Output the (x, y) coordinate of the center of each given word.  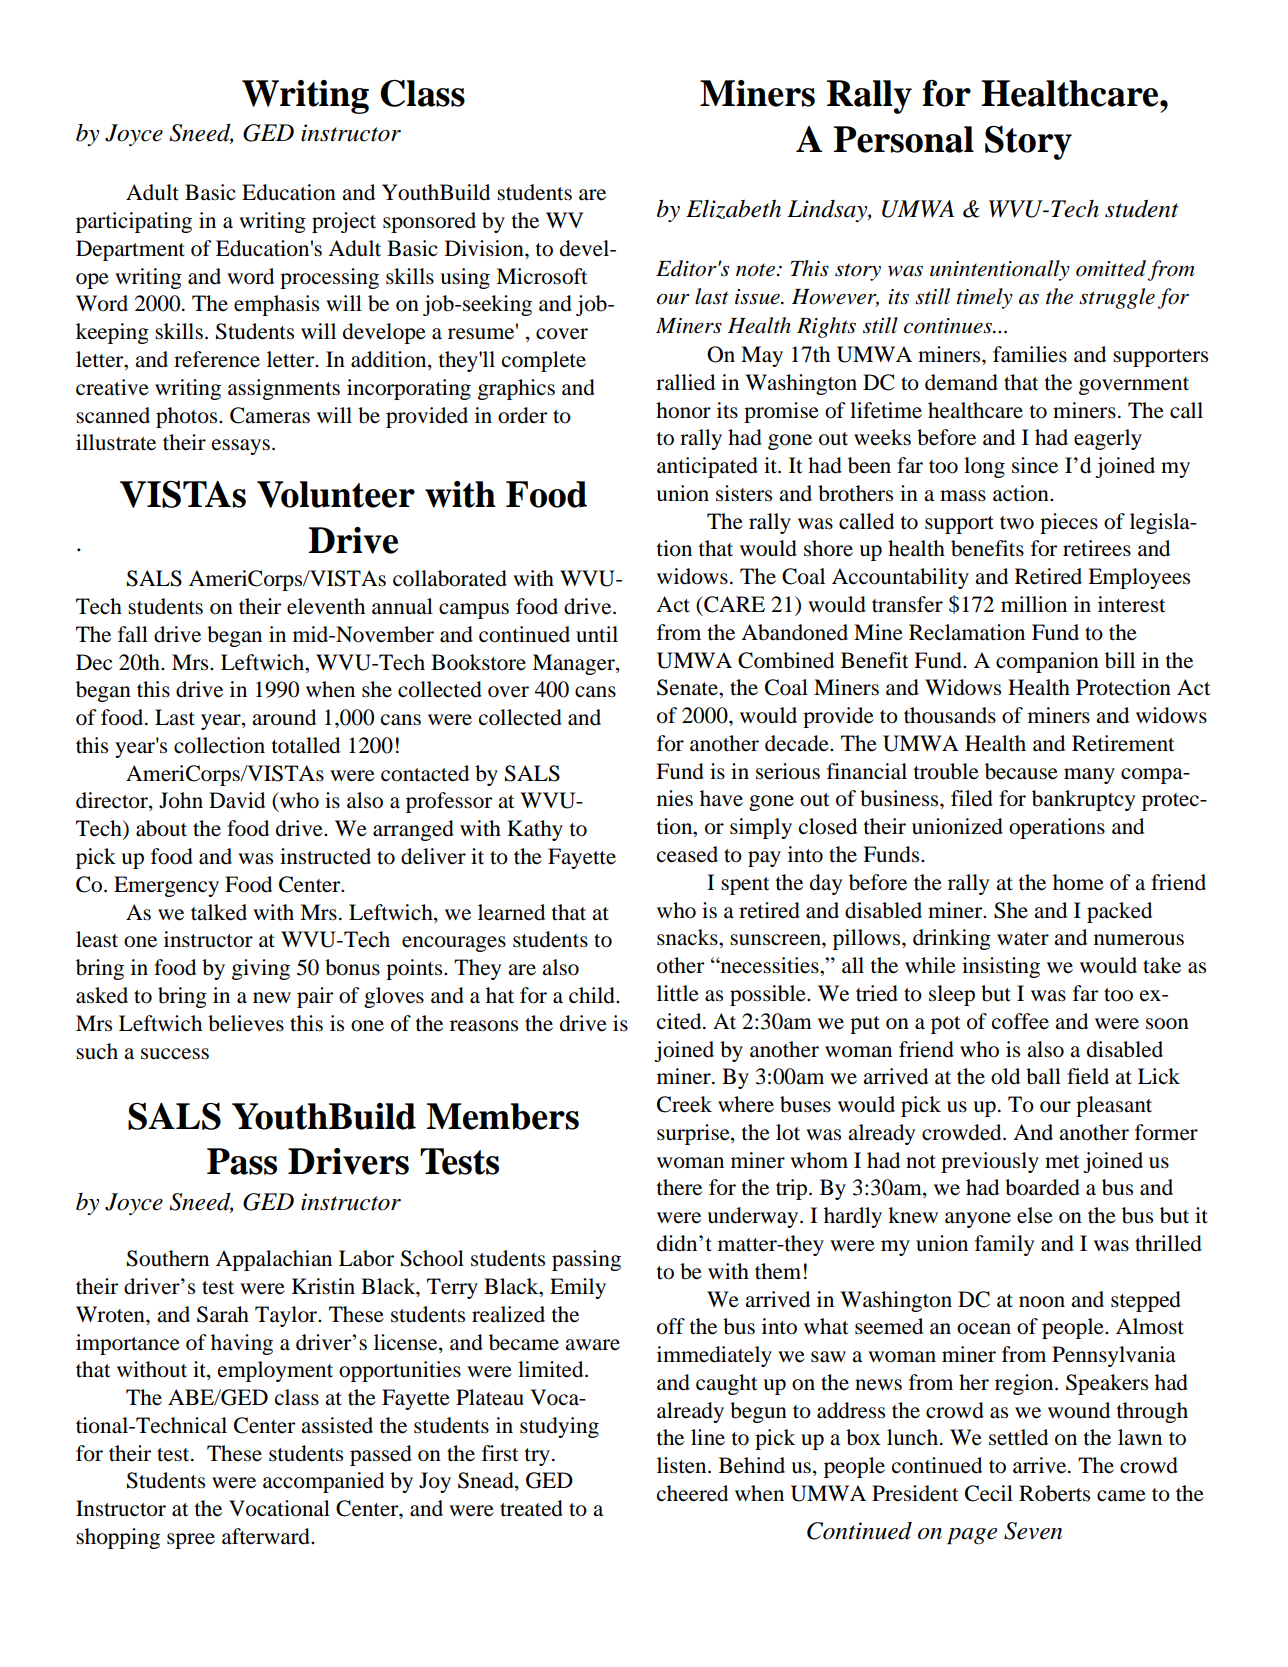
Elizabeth (733, 209)
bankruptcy (1083, 800)
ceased (687, 854)
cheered (692, 1493)
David (237, 800)
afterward (267, 1536)
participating (134, 222)
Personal (904, 139)
